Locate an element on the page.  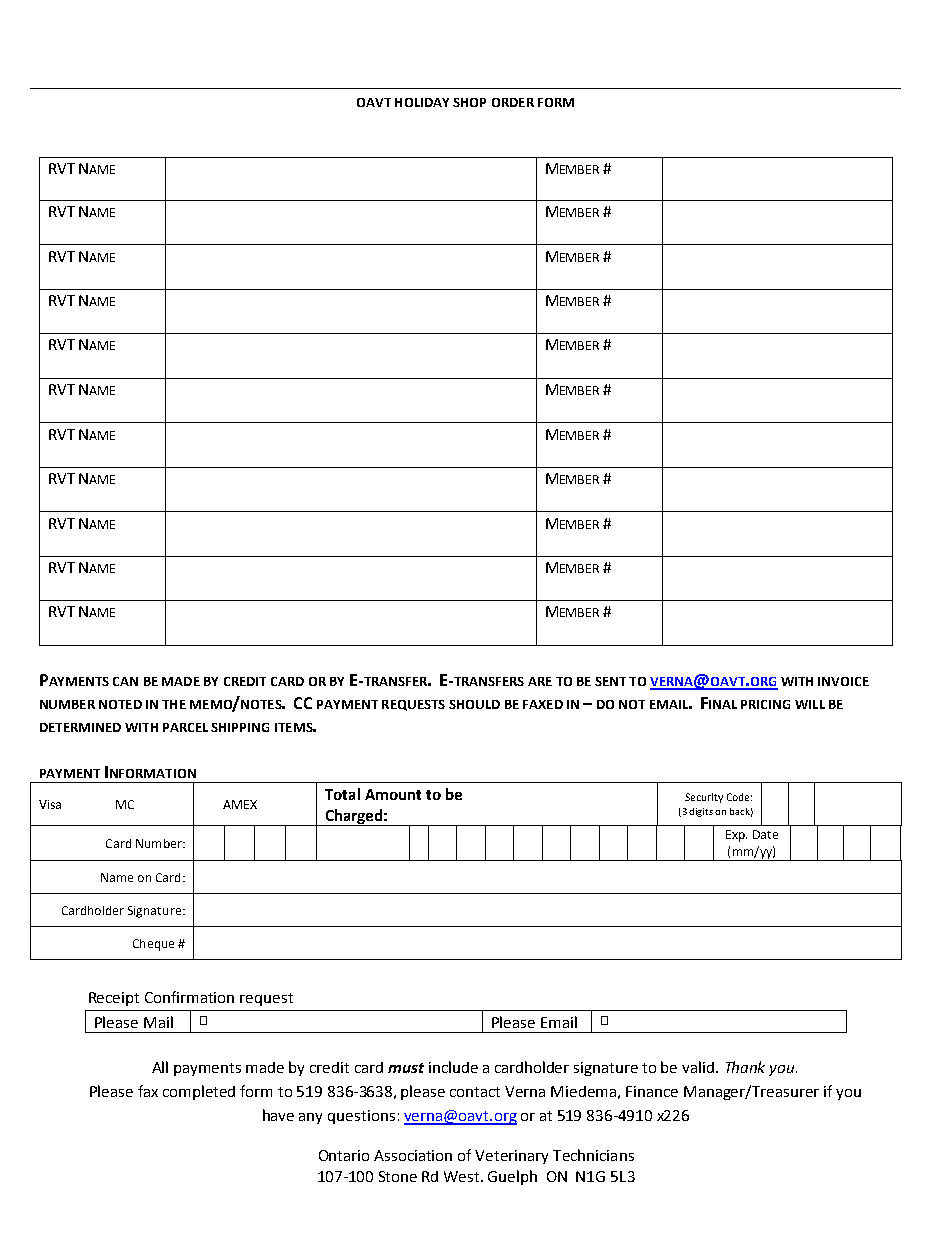
Exp is located at coordinates (736, 836).
